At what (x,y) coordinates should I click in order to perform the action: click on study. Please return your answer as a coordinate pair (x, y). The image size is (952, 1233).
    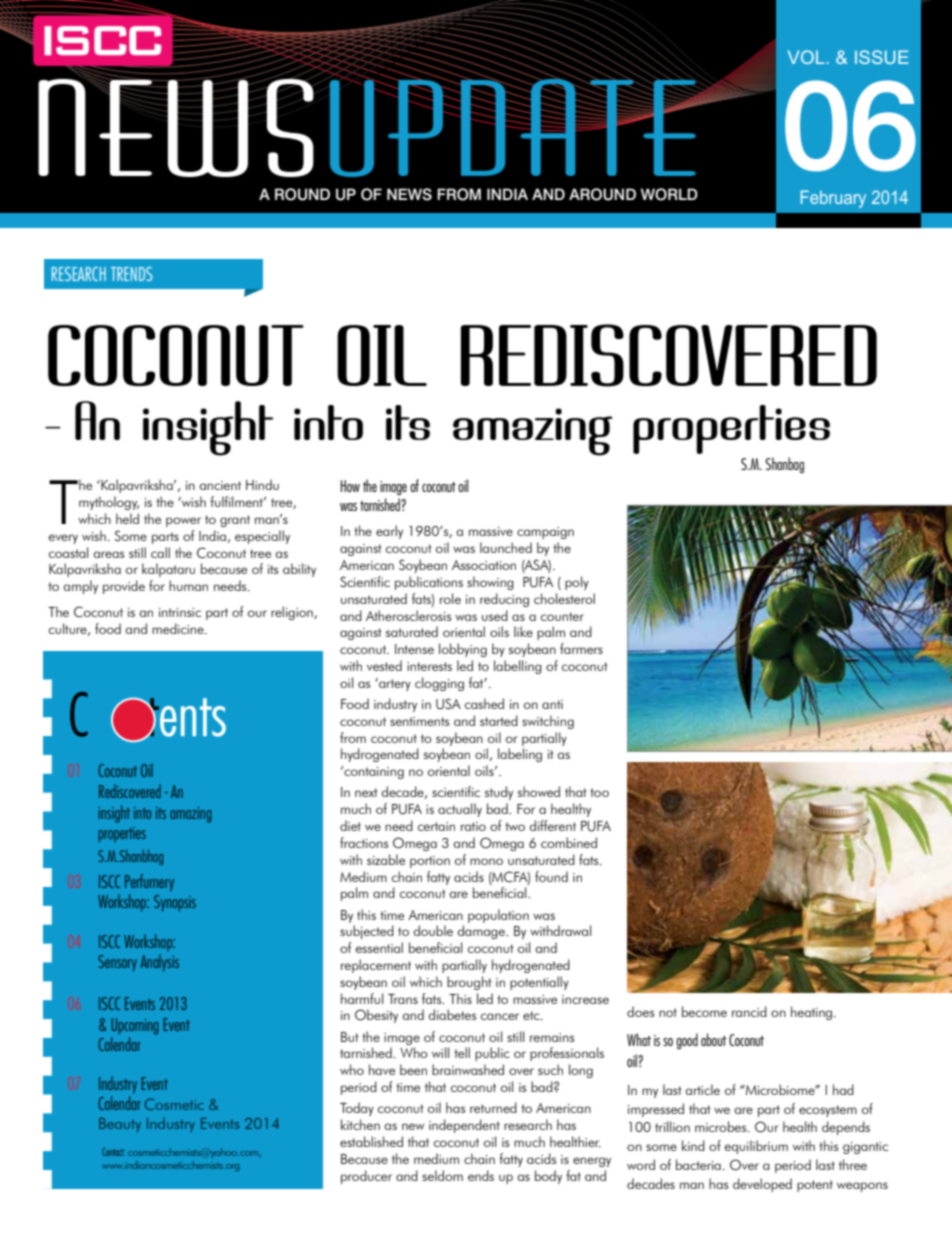
    Looking at the image, I should click on (499, 793).
